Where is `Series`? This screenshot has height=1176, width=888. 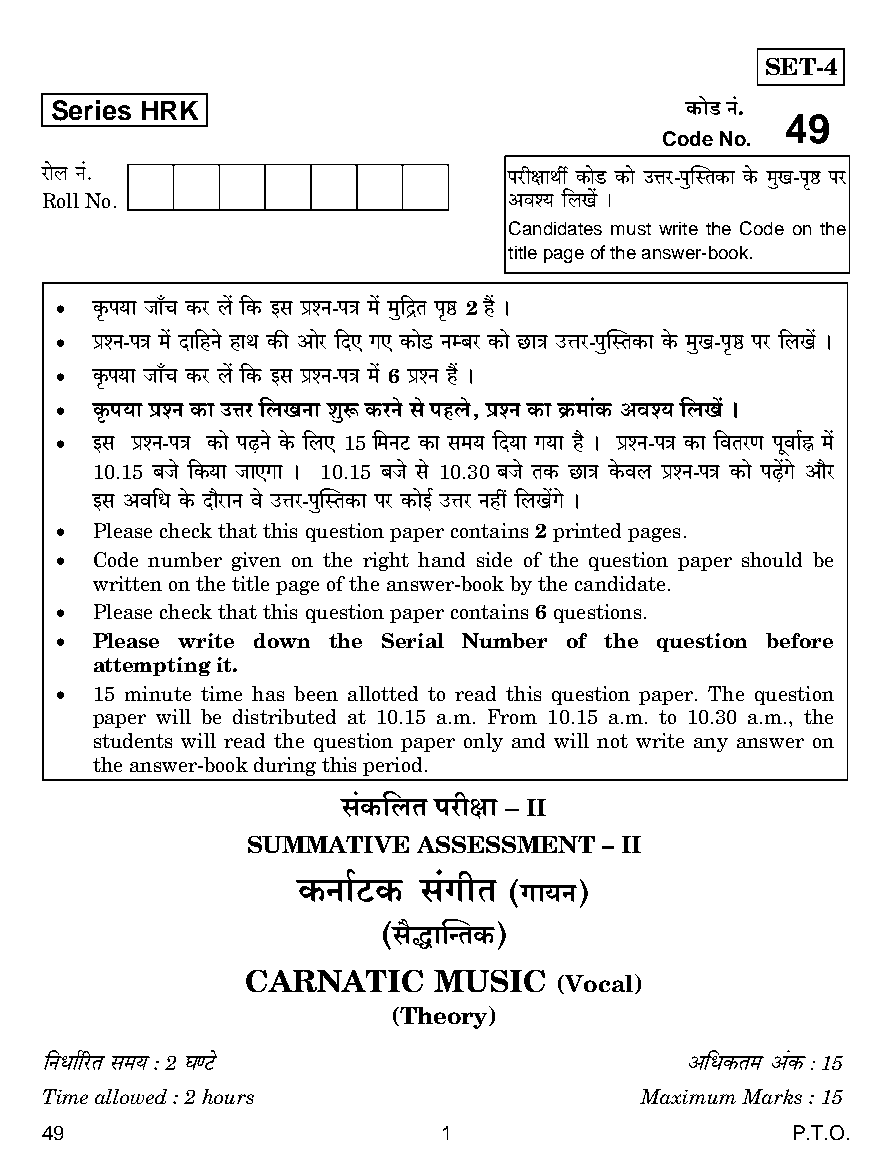
Series is located at coordinates (91, 110).
